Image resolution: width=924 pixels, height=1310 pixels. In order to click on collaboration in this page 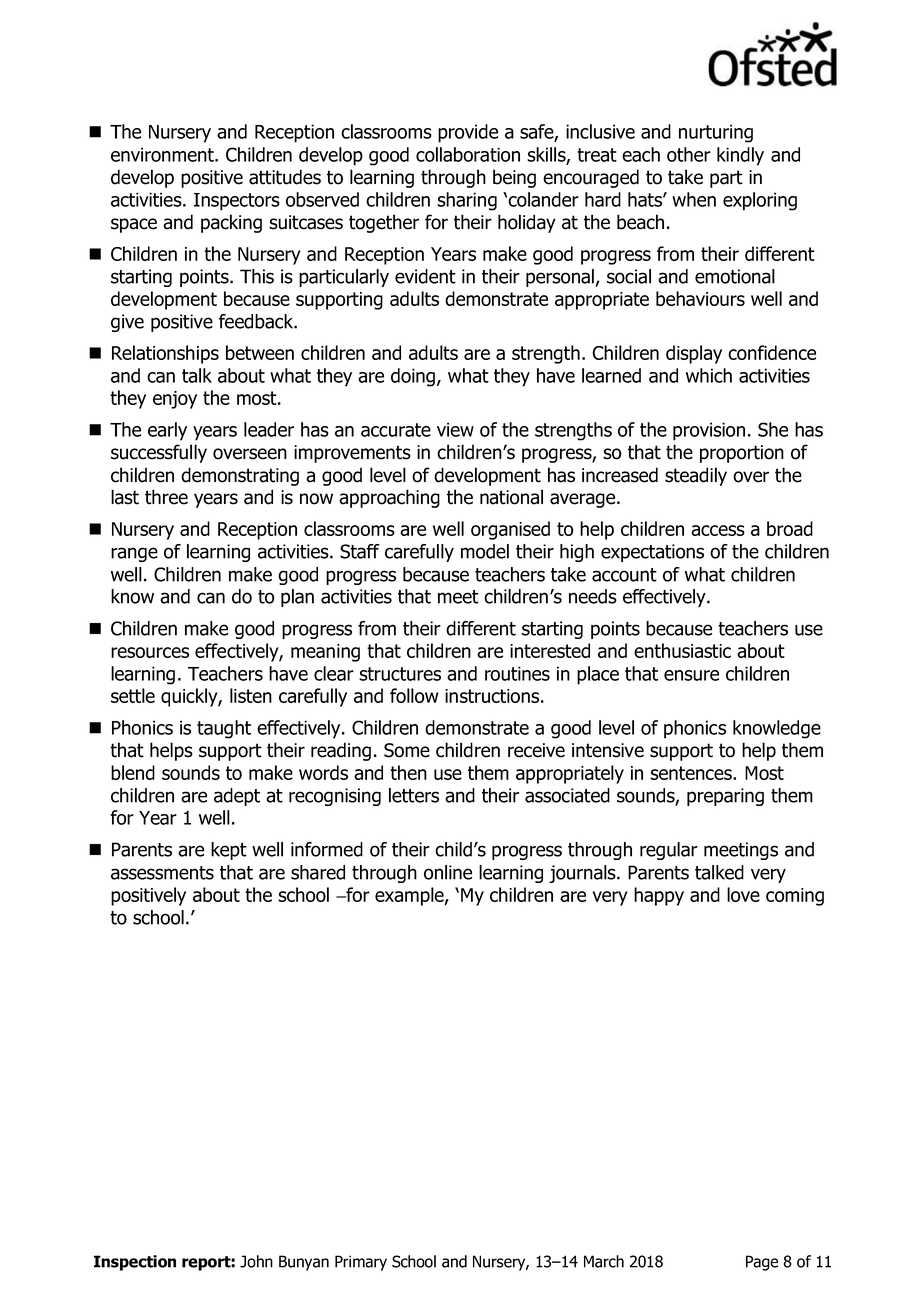, I will do `click(468, 154)`.
